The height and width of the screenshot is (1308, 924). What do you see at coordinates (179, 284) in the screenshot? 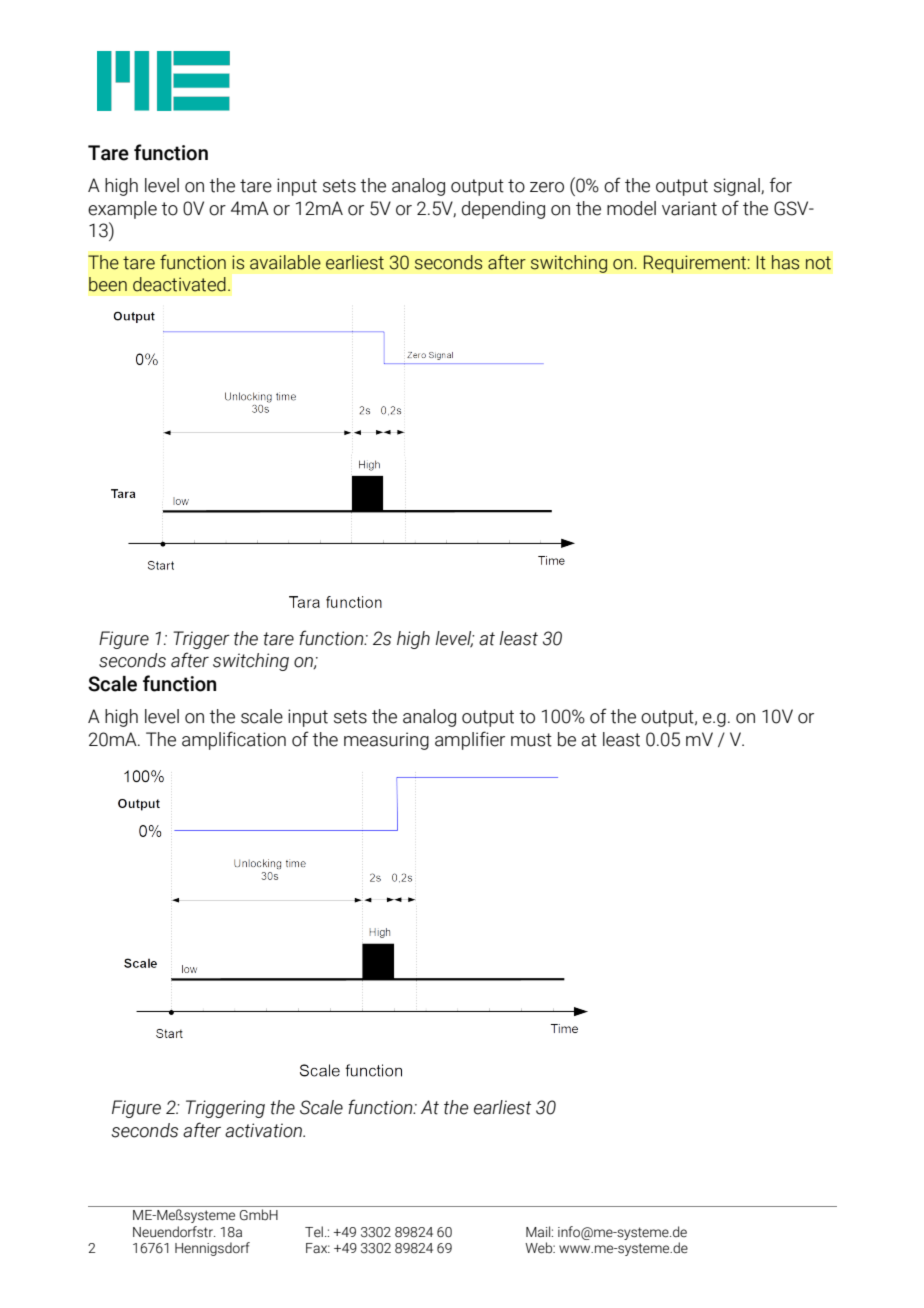
I see `deactivated` at bounding box center [179, 284].
